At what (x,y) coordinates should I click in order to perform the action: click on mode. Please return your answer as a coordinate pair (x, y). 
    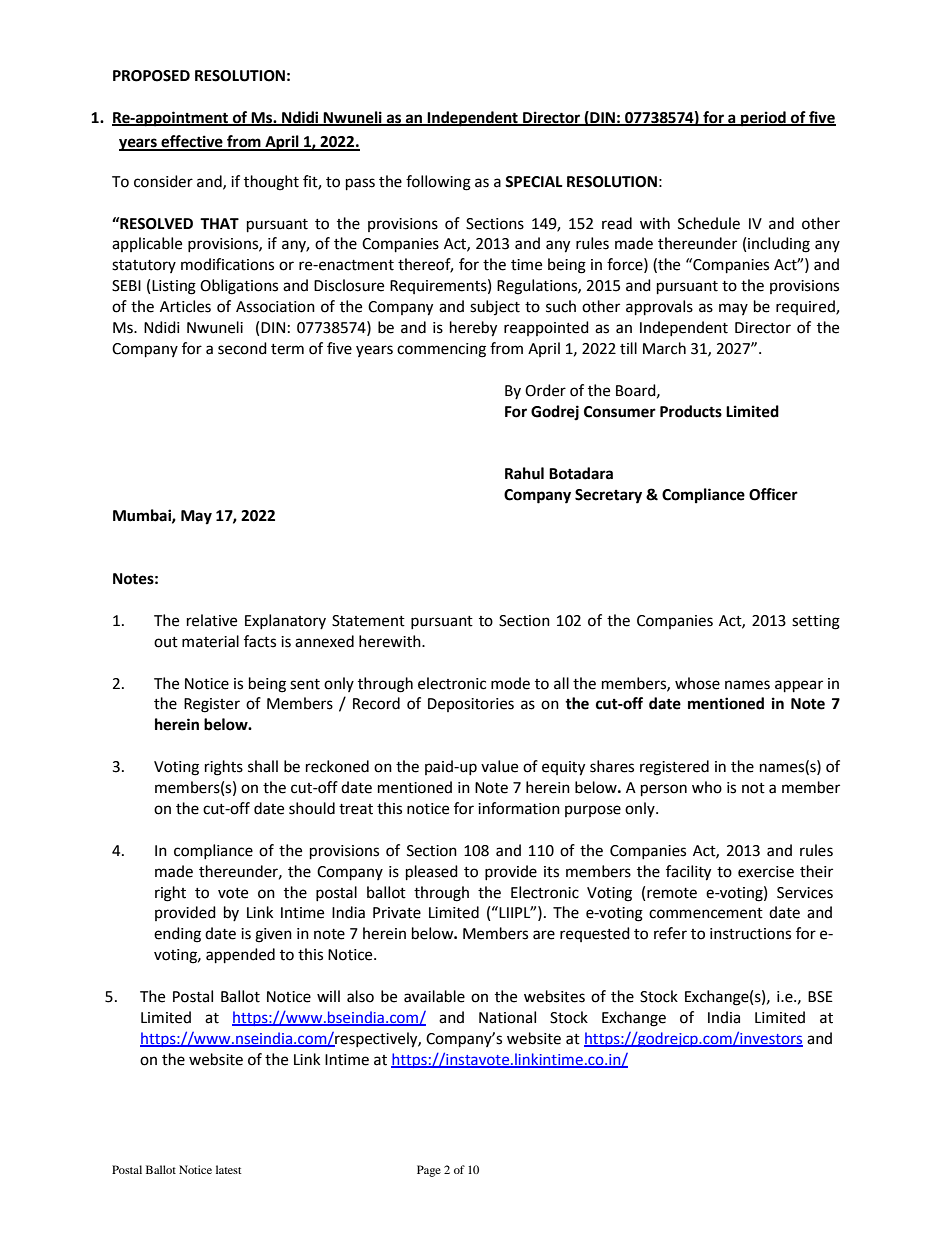
    Looking at the image, I should click on (510, 683).
